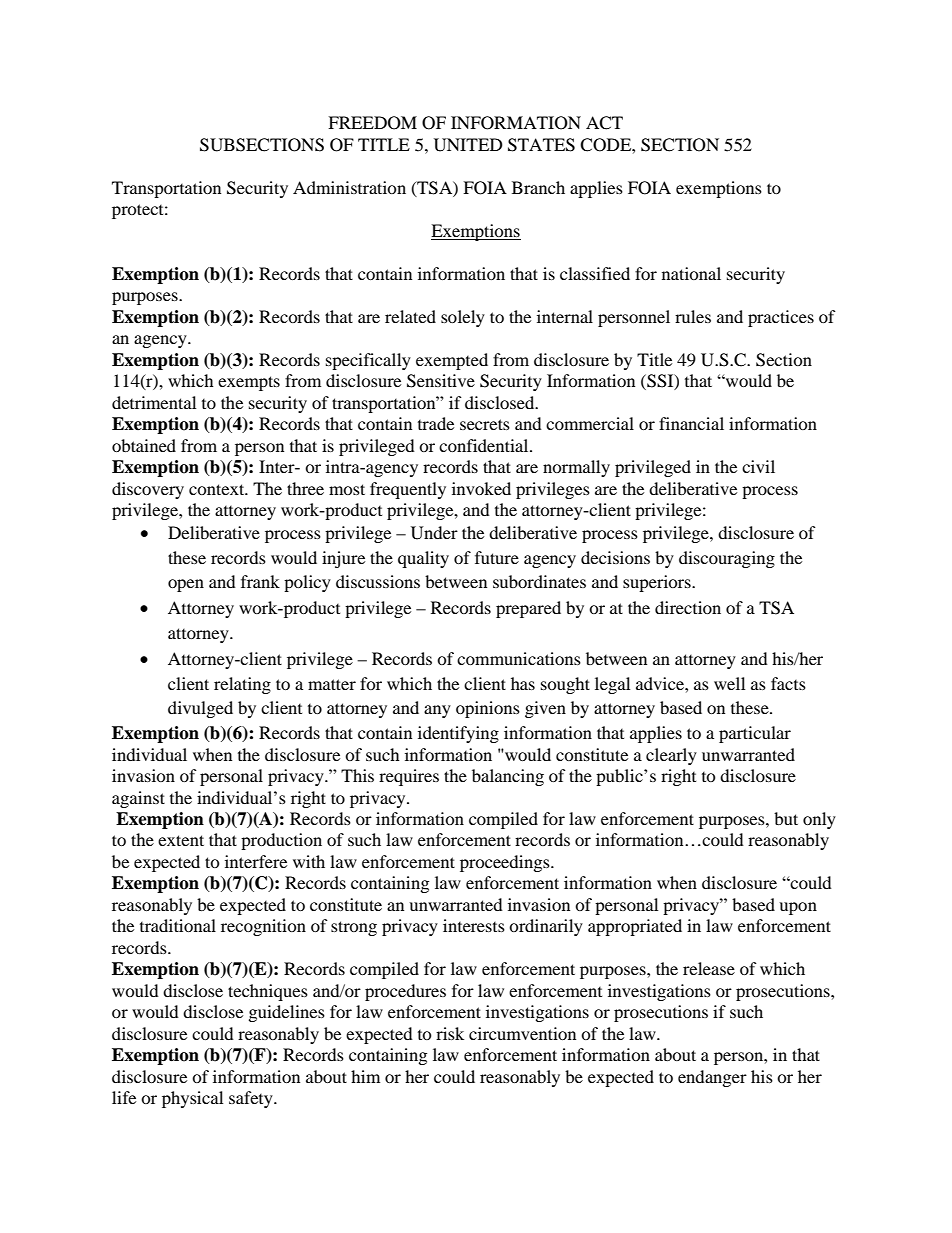  What do you see at coordinates (712, 1078) in the screenshot?
I see `endanger` at bounding box center [712, 1078].
